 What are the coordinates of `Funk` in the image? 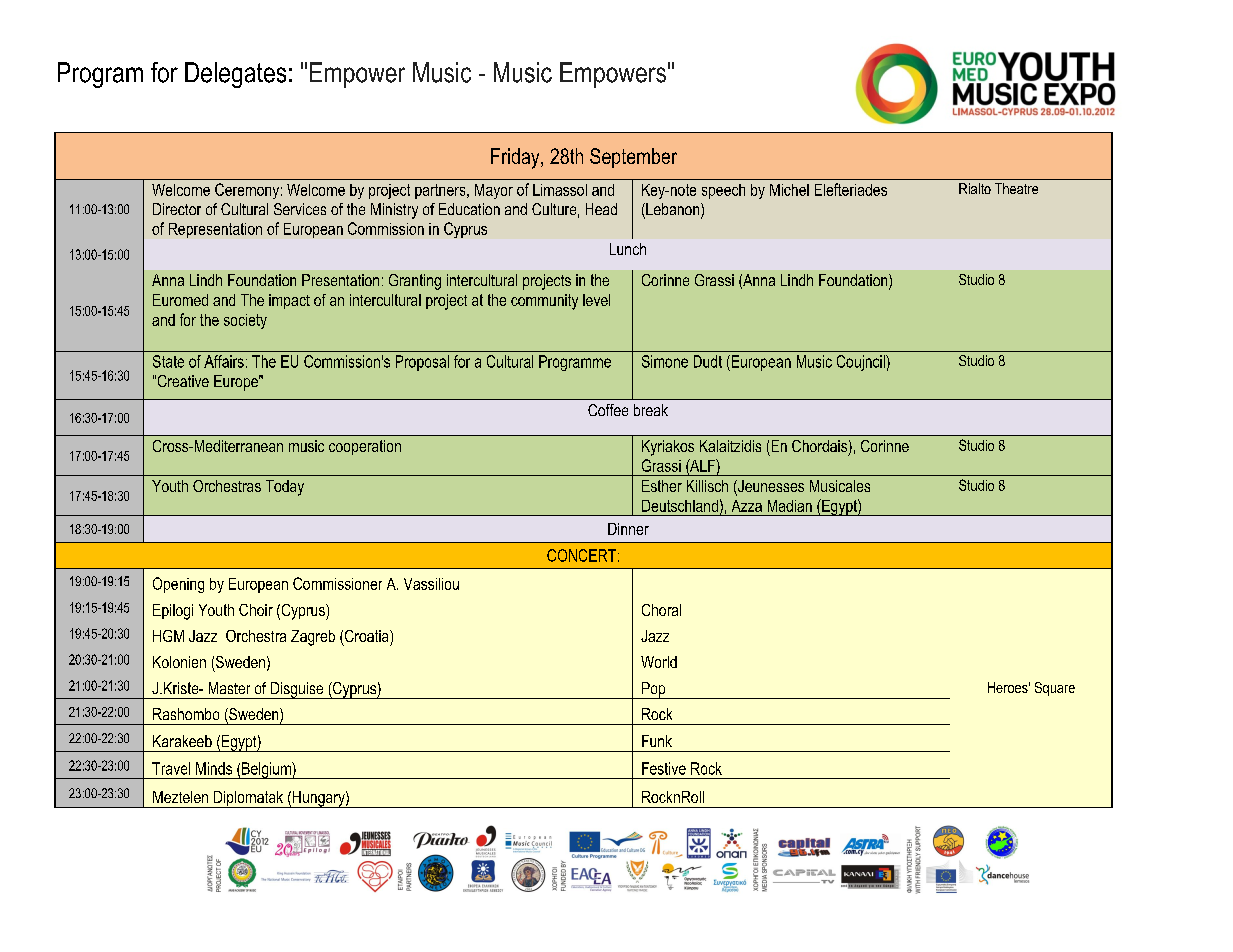 It's located at (657, 741).
